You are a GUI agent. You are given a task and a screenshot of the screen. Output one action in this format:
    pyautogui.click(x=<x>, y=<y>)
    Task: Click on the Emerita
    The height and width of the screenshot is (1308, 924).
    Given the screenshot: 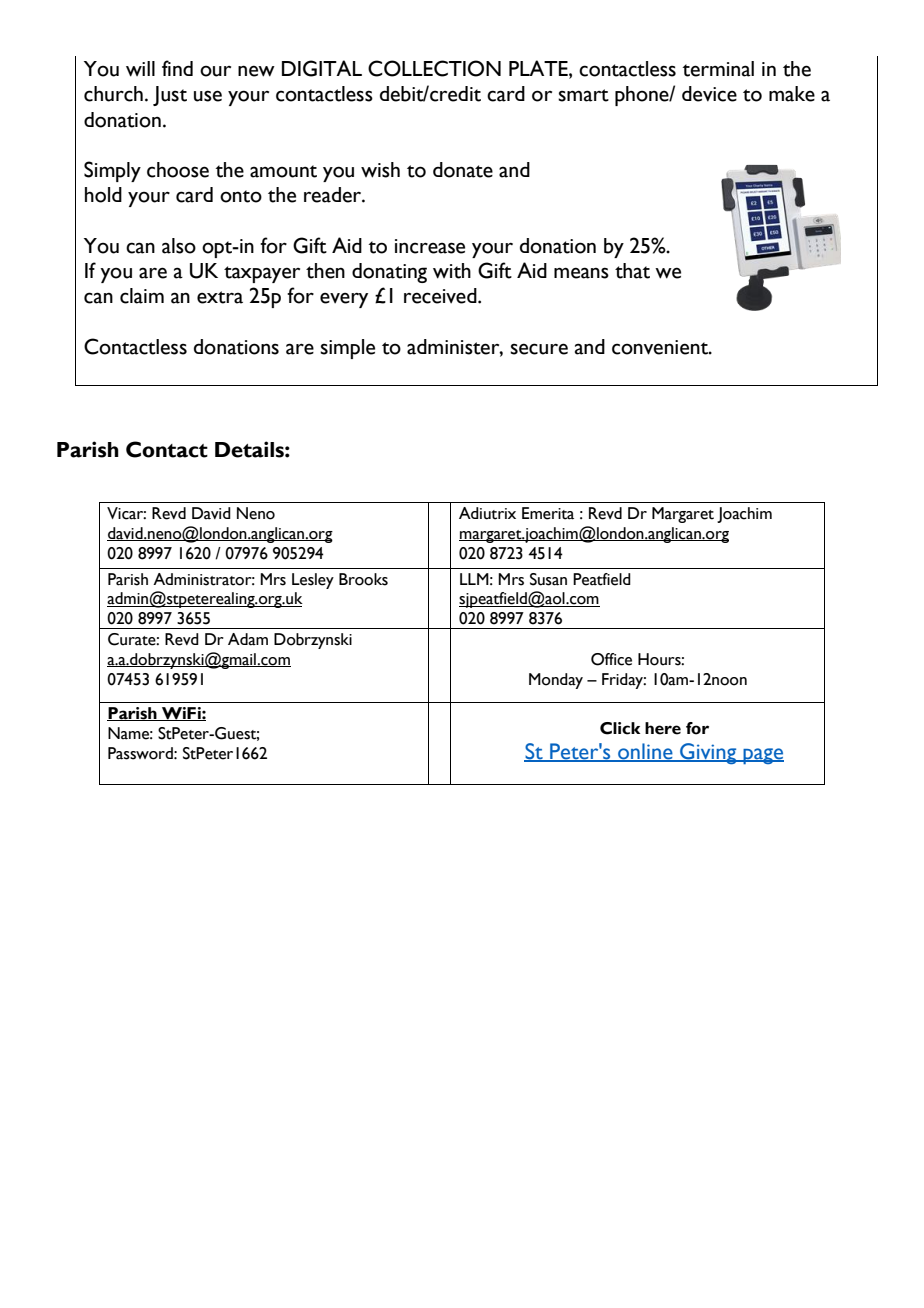 What is the action you would take?
    pyautogui.click(x=548, y=513)
